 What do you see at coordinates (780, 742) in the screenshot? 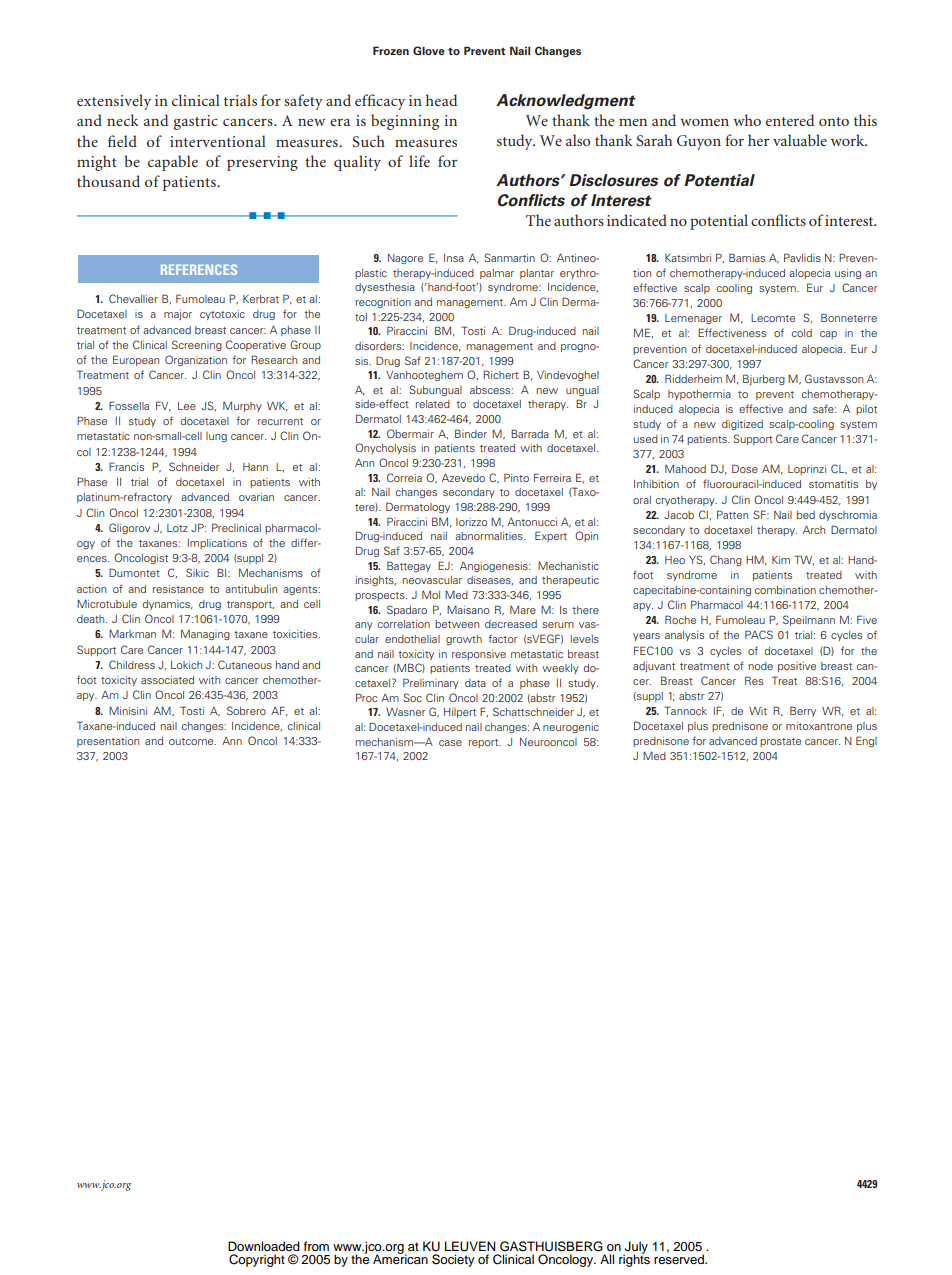
I see `prostate` at bounding box center [780, 742].
